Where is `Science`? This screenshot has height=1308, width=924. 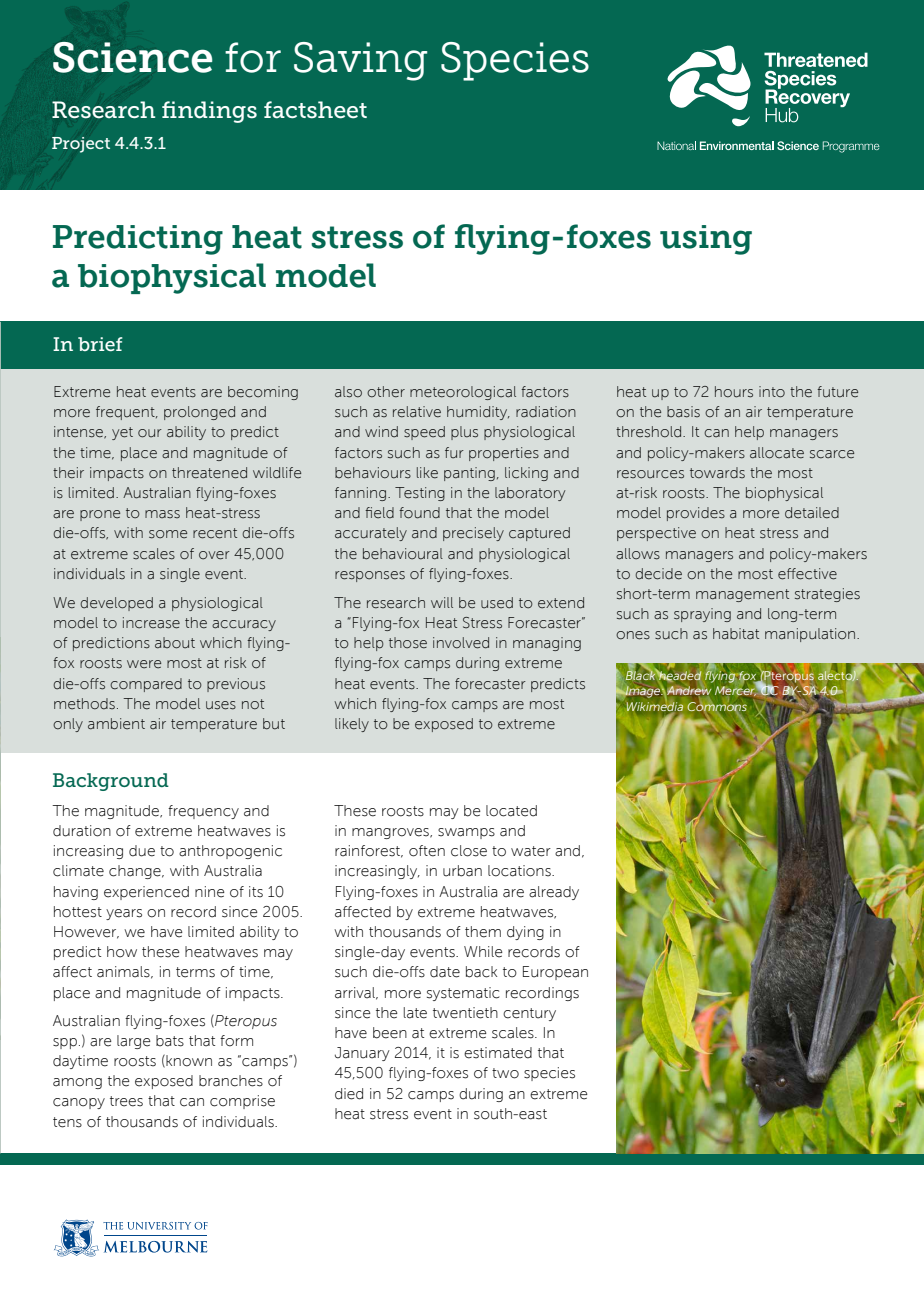 Science is located at coordinates (132, 57).
